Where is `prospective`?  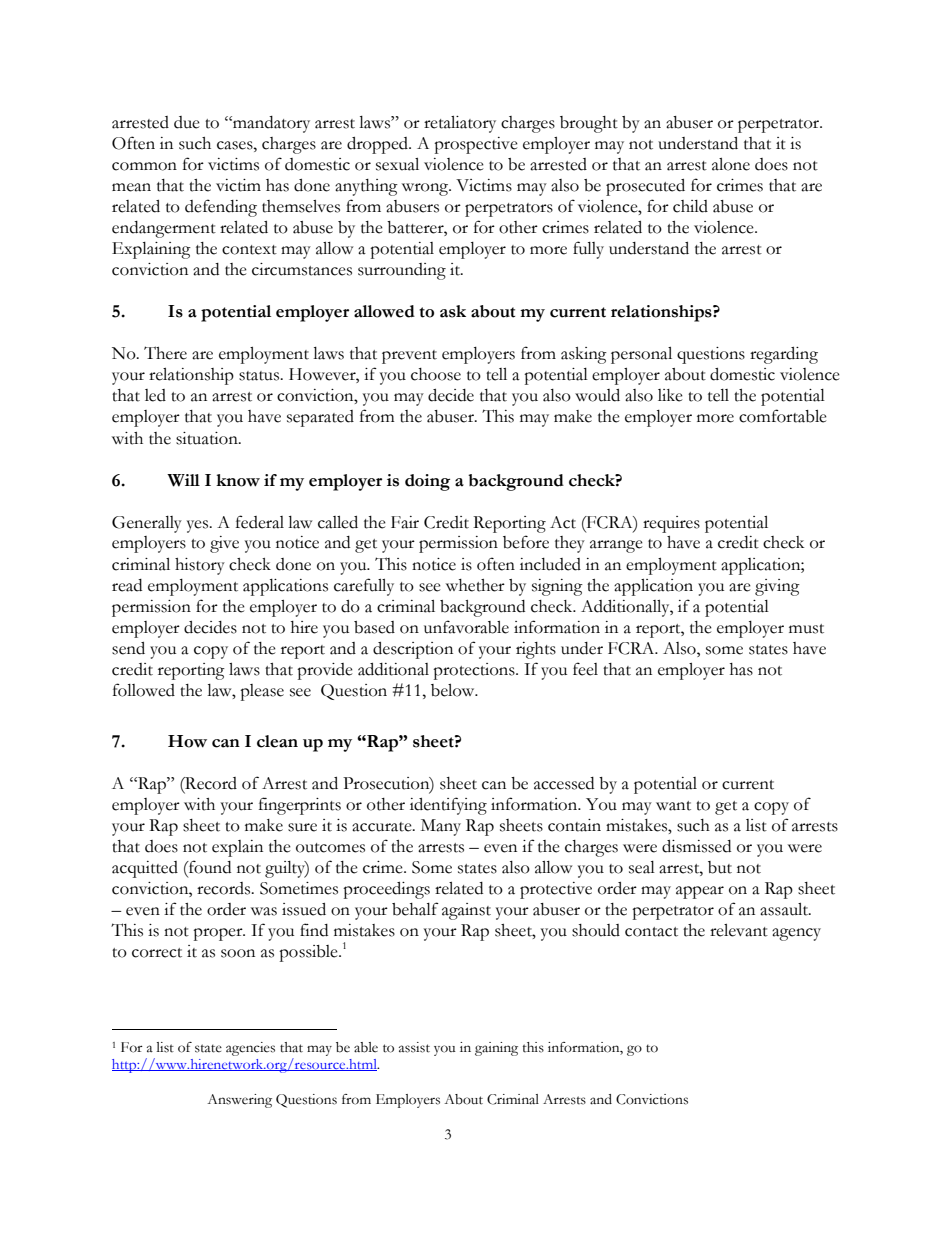 prospective is located at coordinates (476, 145).
